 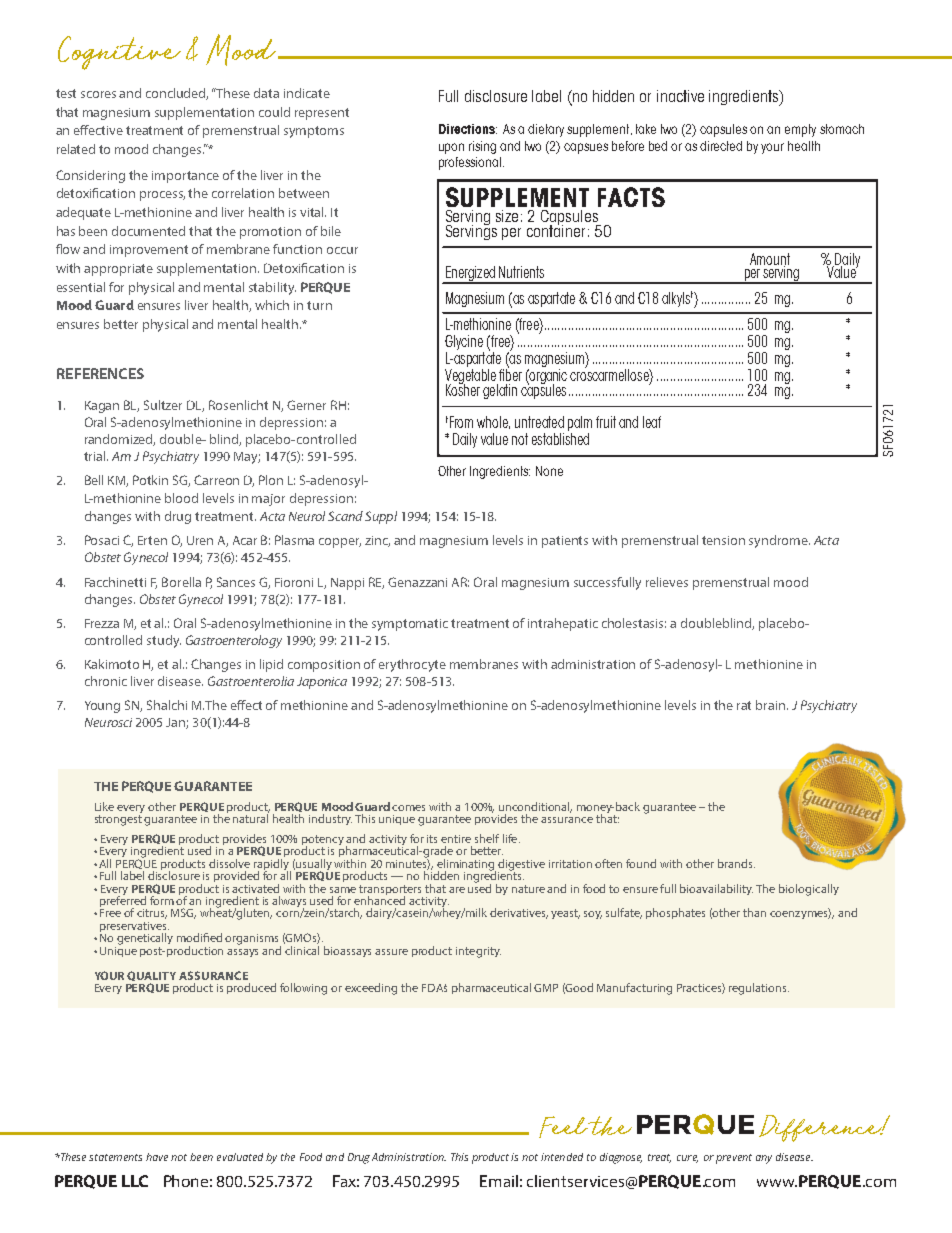 I want to click on Directions, so click(x=468, y=129).
